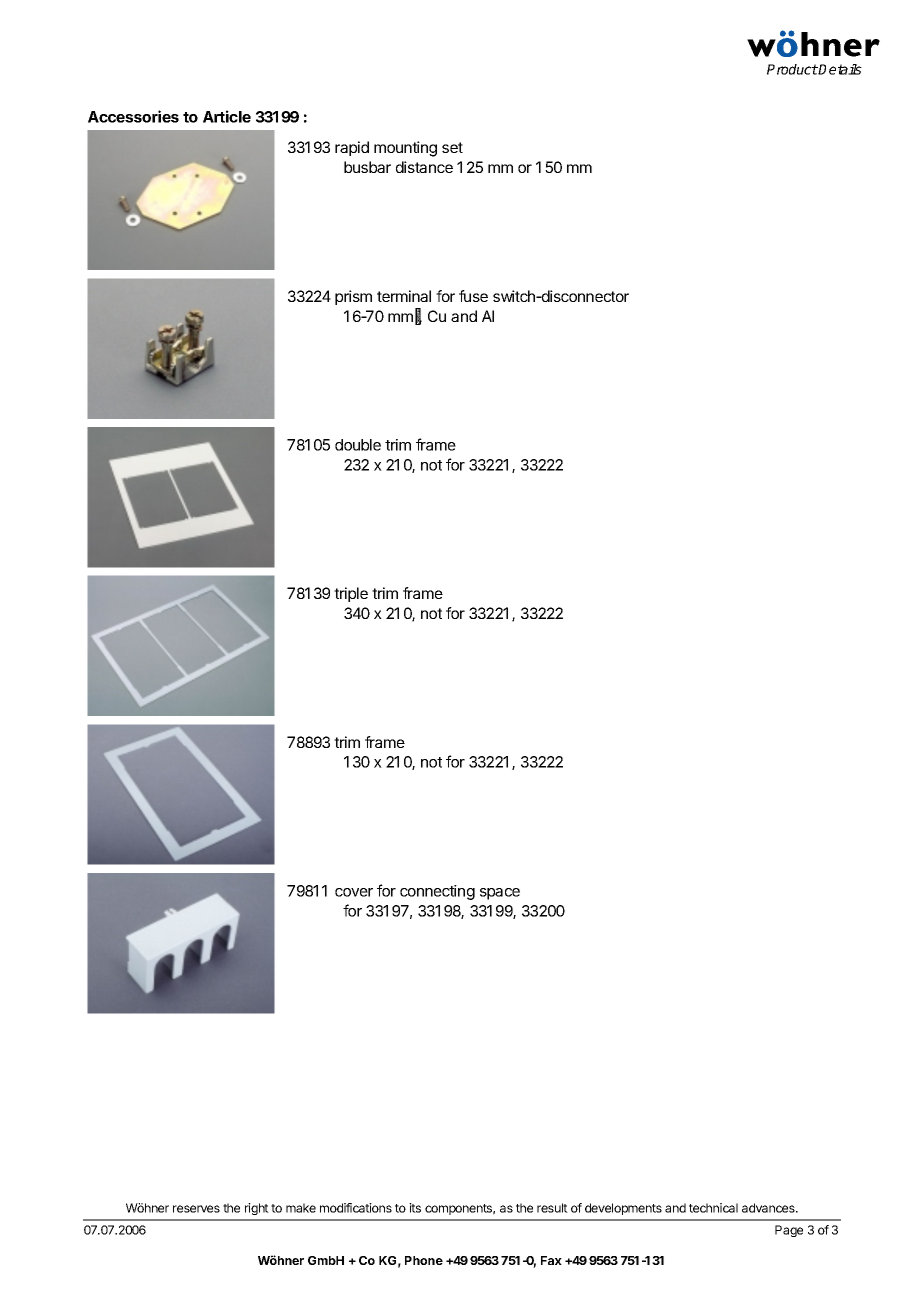  I want to click on advances, so click(769, 1208).
